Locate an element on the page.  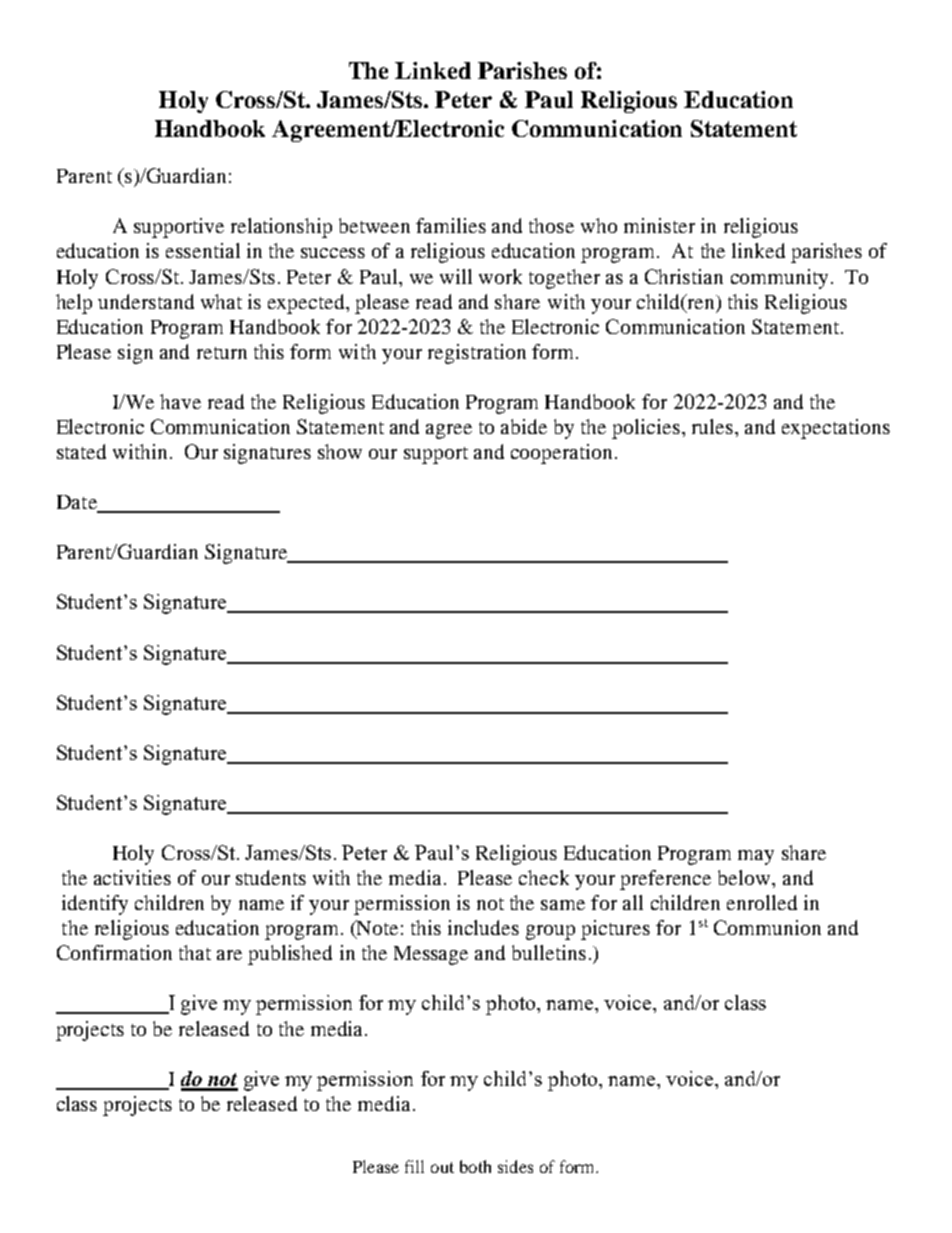
will is located at coordinates (456, 276).
